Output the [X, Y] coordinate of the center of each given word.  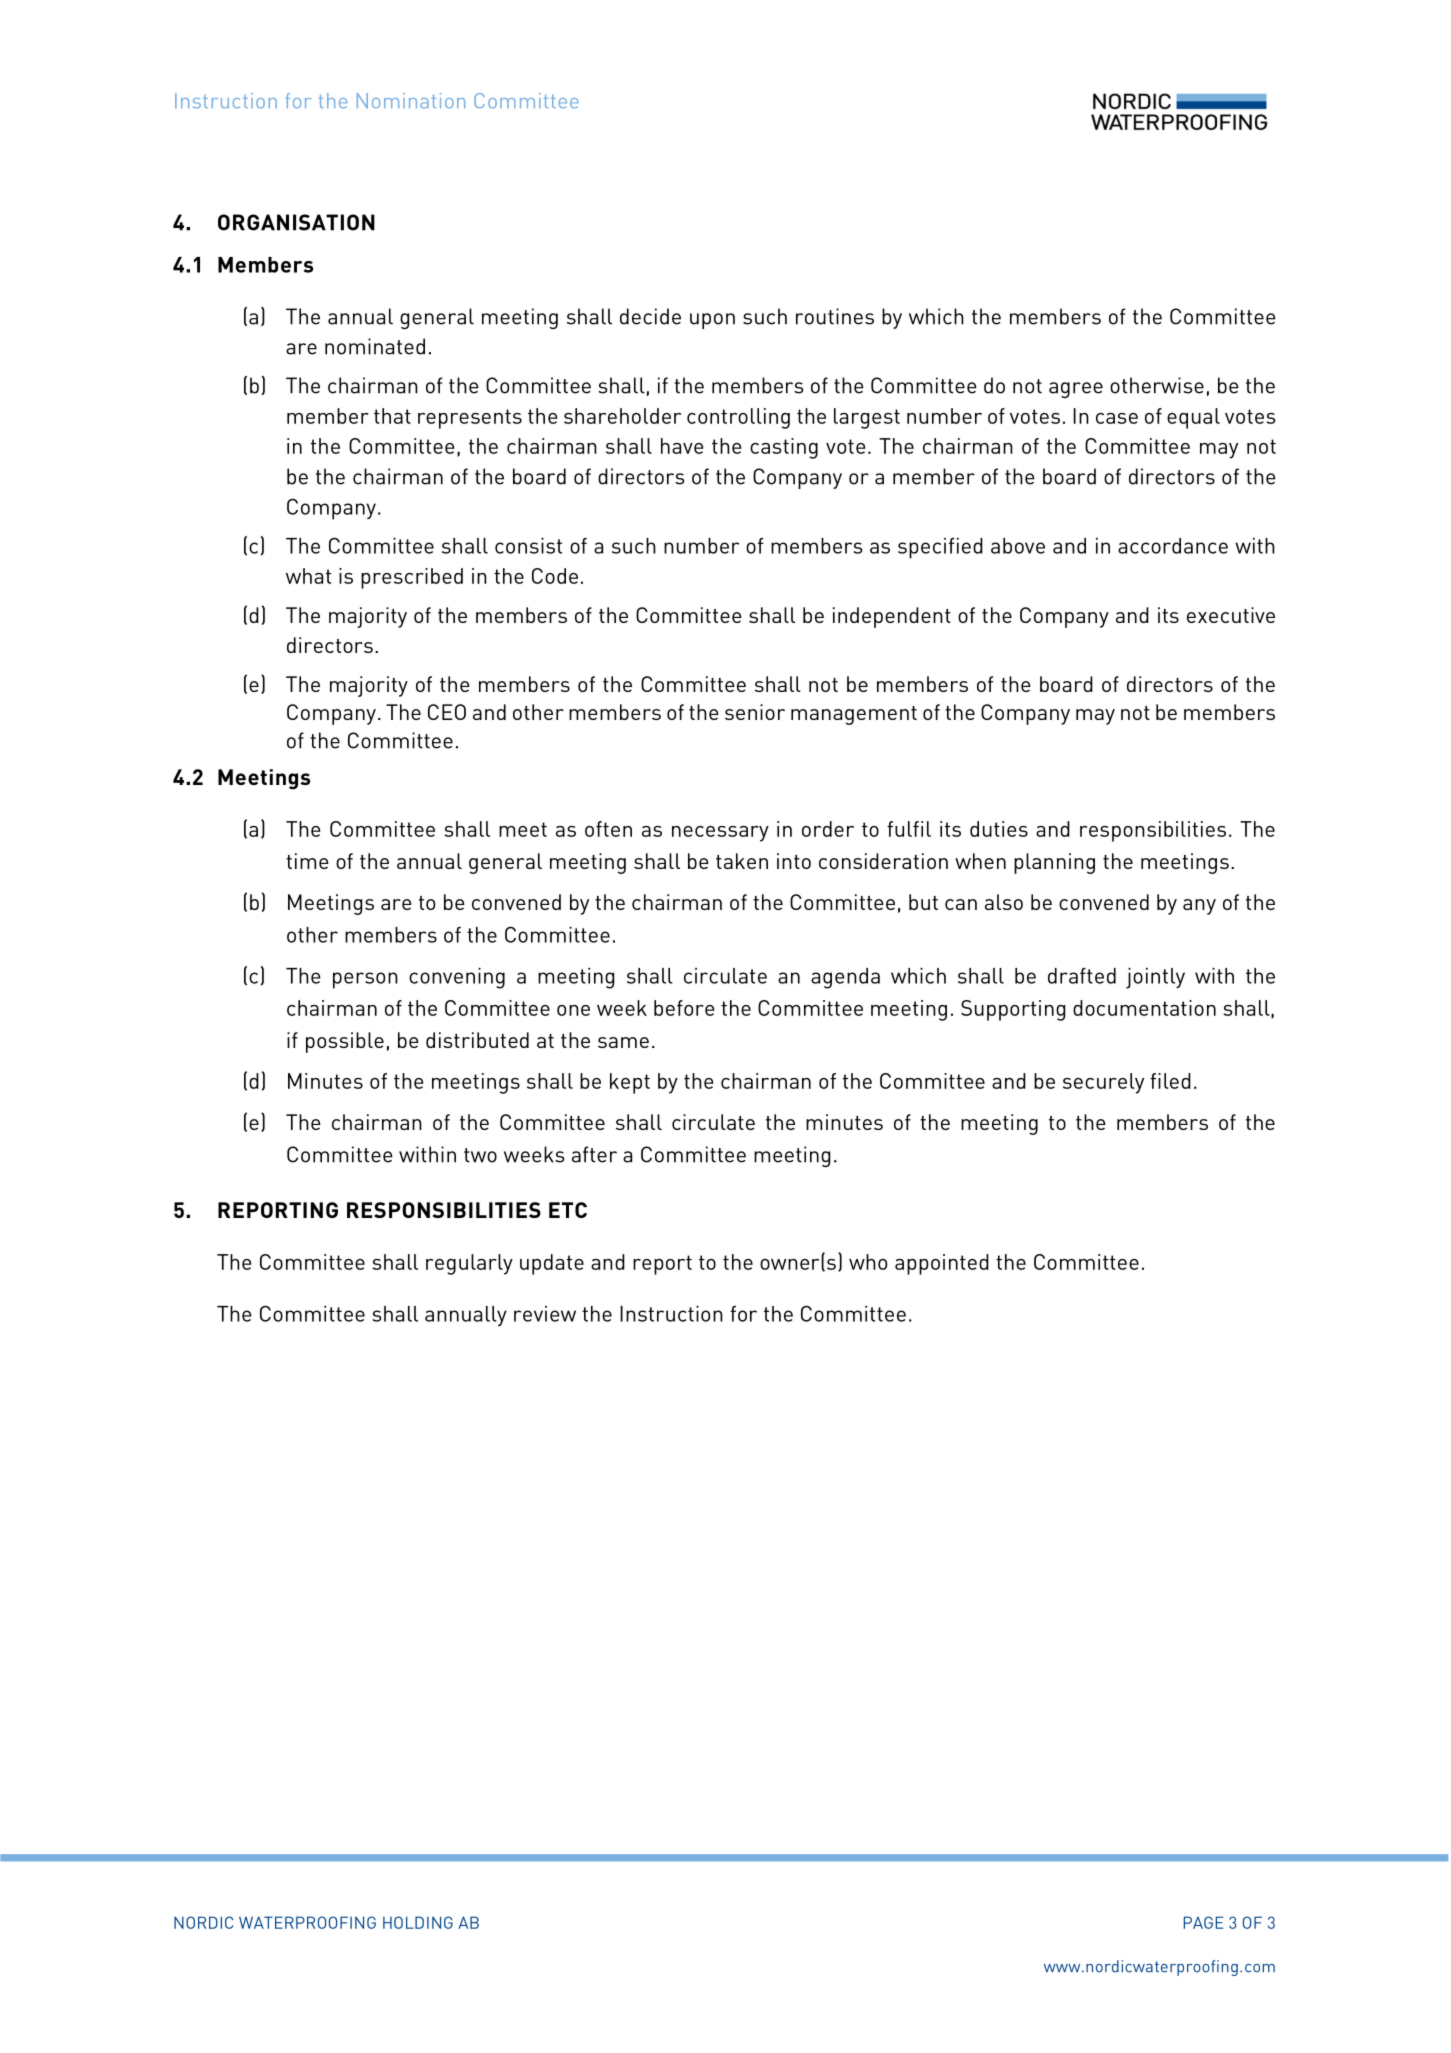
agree [1076, 390]
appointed [942, 1264]
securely [1103, 1083]
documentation [1144, 1008]
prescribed [412, 578]
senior [755, 712]
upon [712, 321]
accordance [1173, 546]
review [545, 1314]
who [868, 1262]
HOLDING [418, 1922]
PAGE [1203, 1922]
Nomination [411, 100]
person [365, 980]
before [684, 1008]
